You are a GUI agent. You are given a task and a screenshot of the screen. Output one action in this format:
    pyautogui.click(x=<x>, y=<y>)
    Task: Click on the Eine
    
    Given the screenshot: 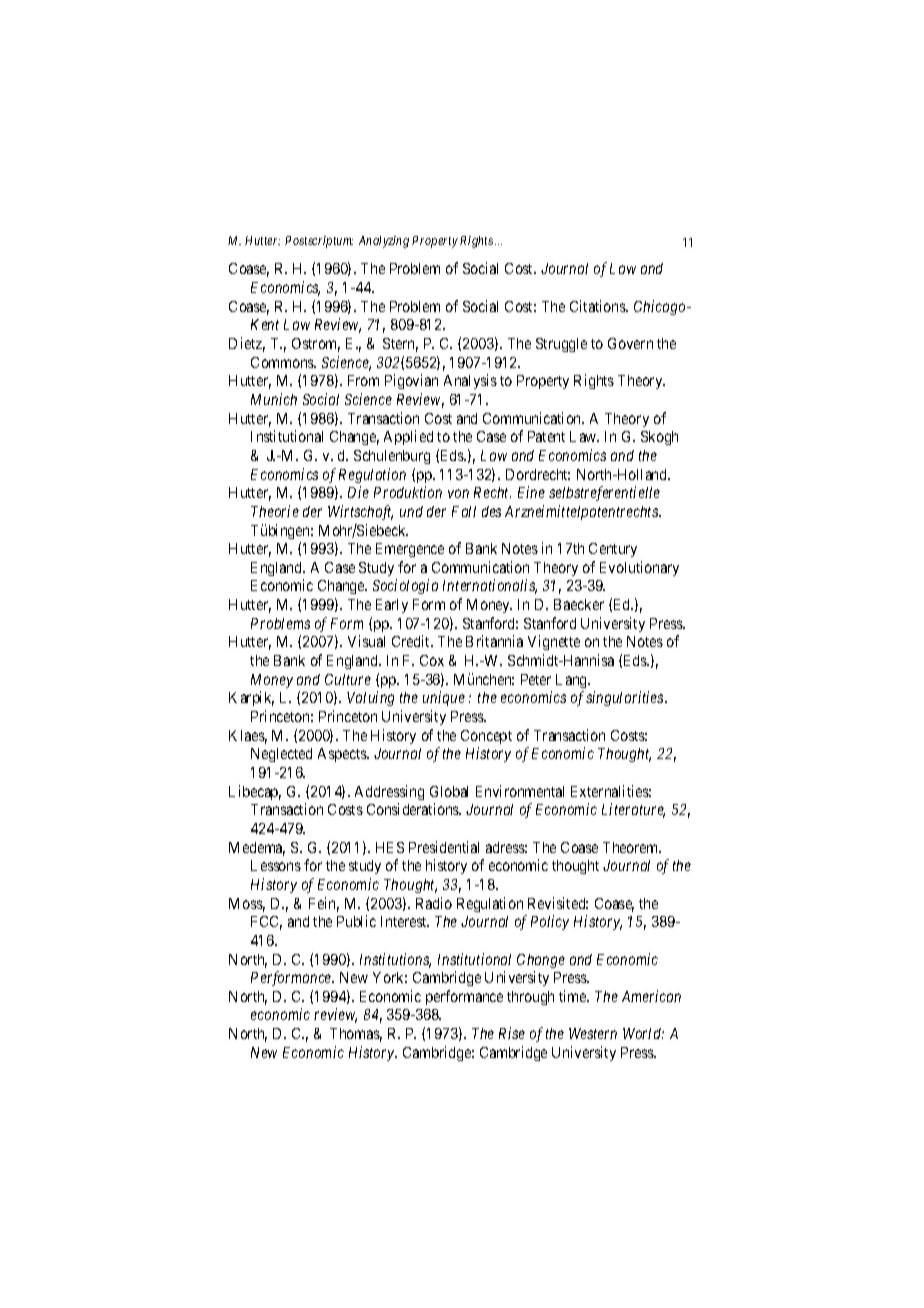 What is the action you would take?
    pyautogui.click(x=531, y=492)
